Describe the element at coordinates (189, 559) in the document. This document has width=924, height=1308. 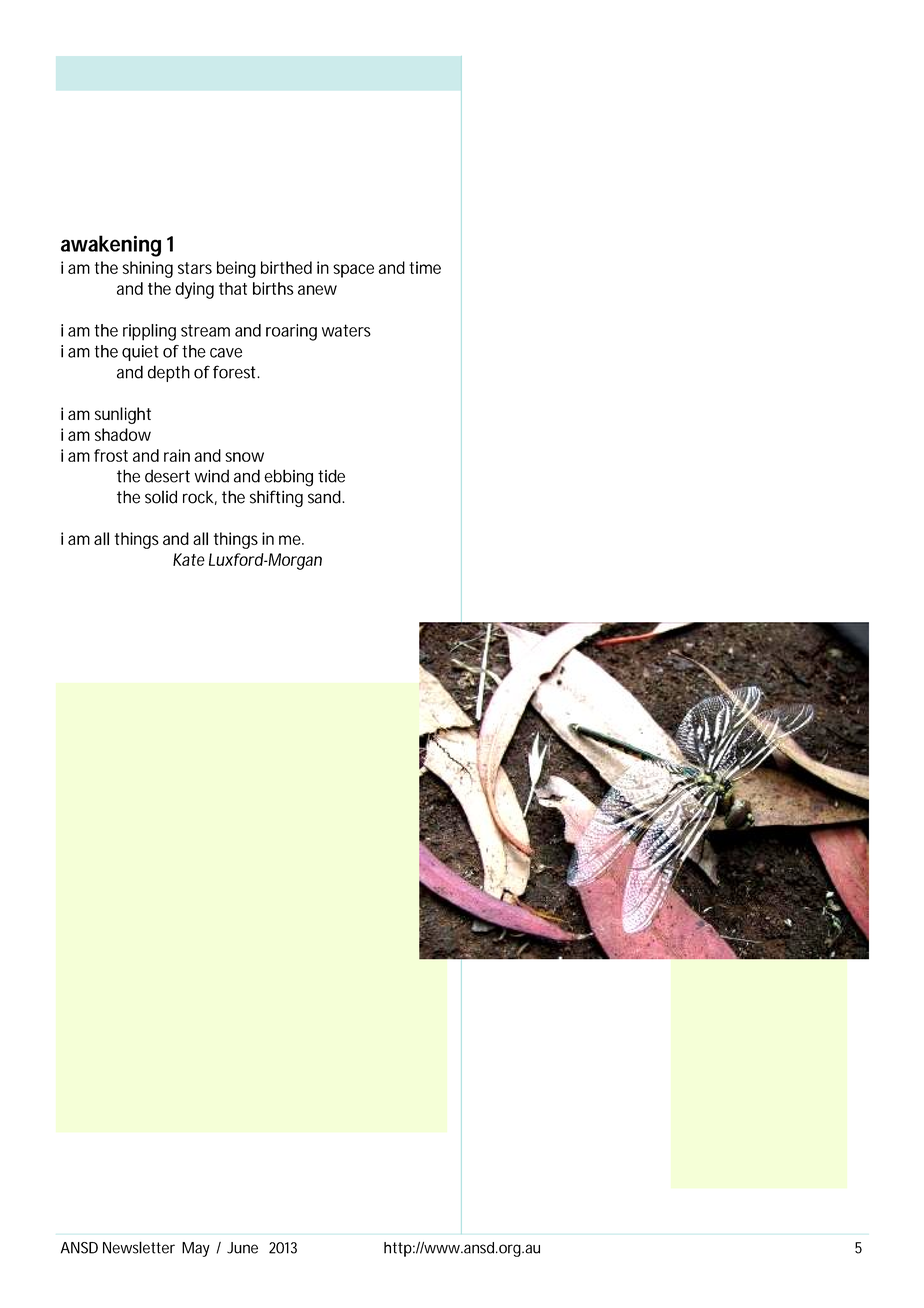
I see `Kate` at that location.
